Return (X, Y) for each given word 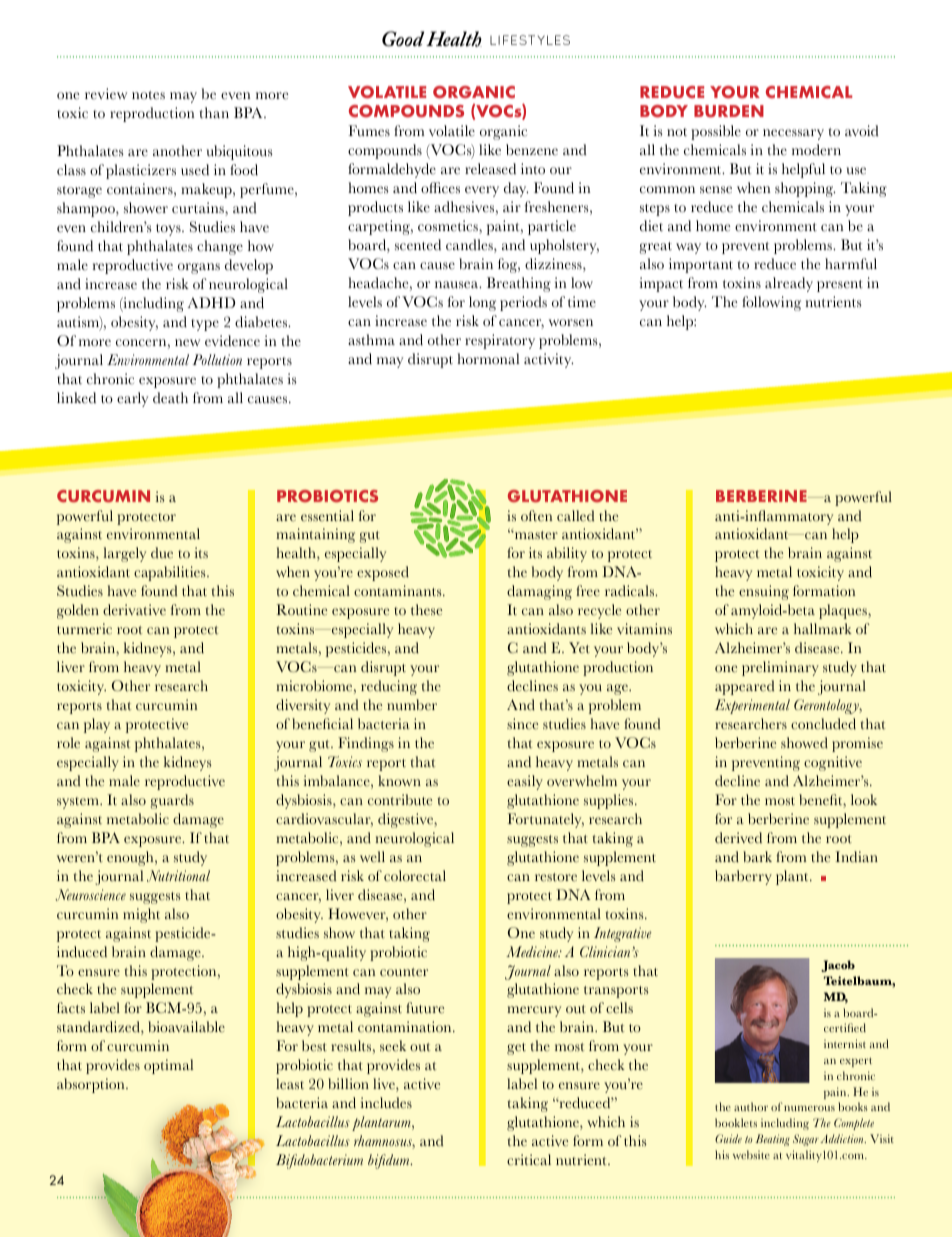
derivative (134, 610)
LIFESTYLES (530, 40)
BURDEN (729, 111)
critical (529, 1160)
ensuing (764, 592)
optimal (168, 1066)
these (426, 610)
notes (148, 95)
